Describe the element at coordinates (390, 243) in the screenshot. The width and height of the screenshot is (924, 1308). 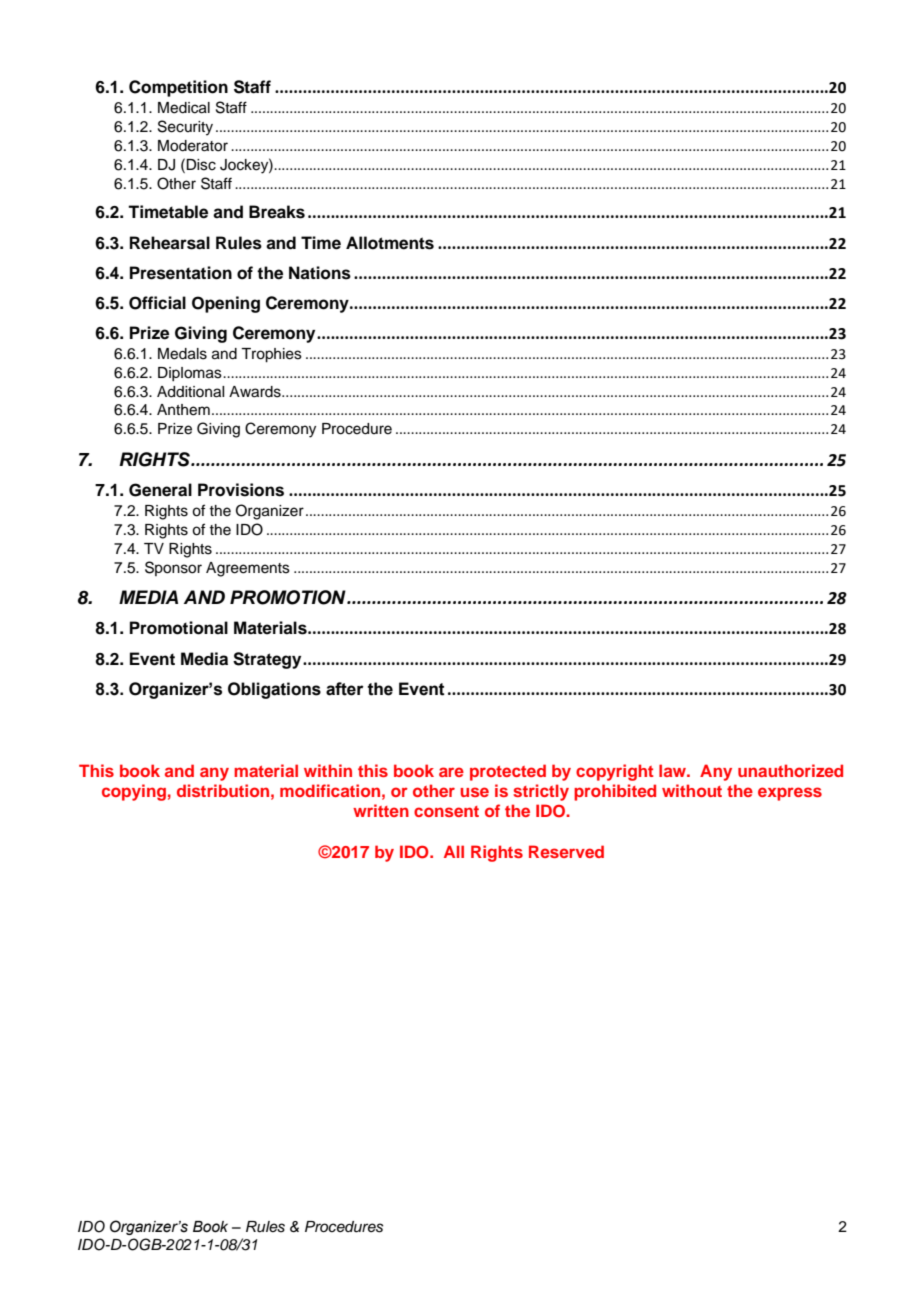
I see `Allotments` at that location.
